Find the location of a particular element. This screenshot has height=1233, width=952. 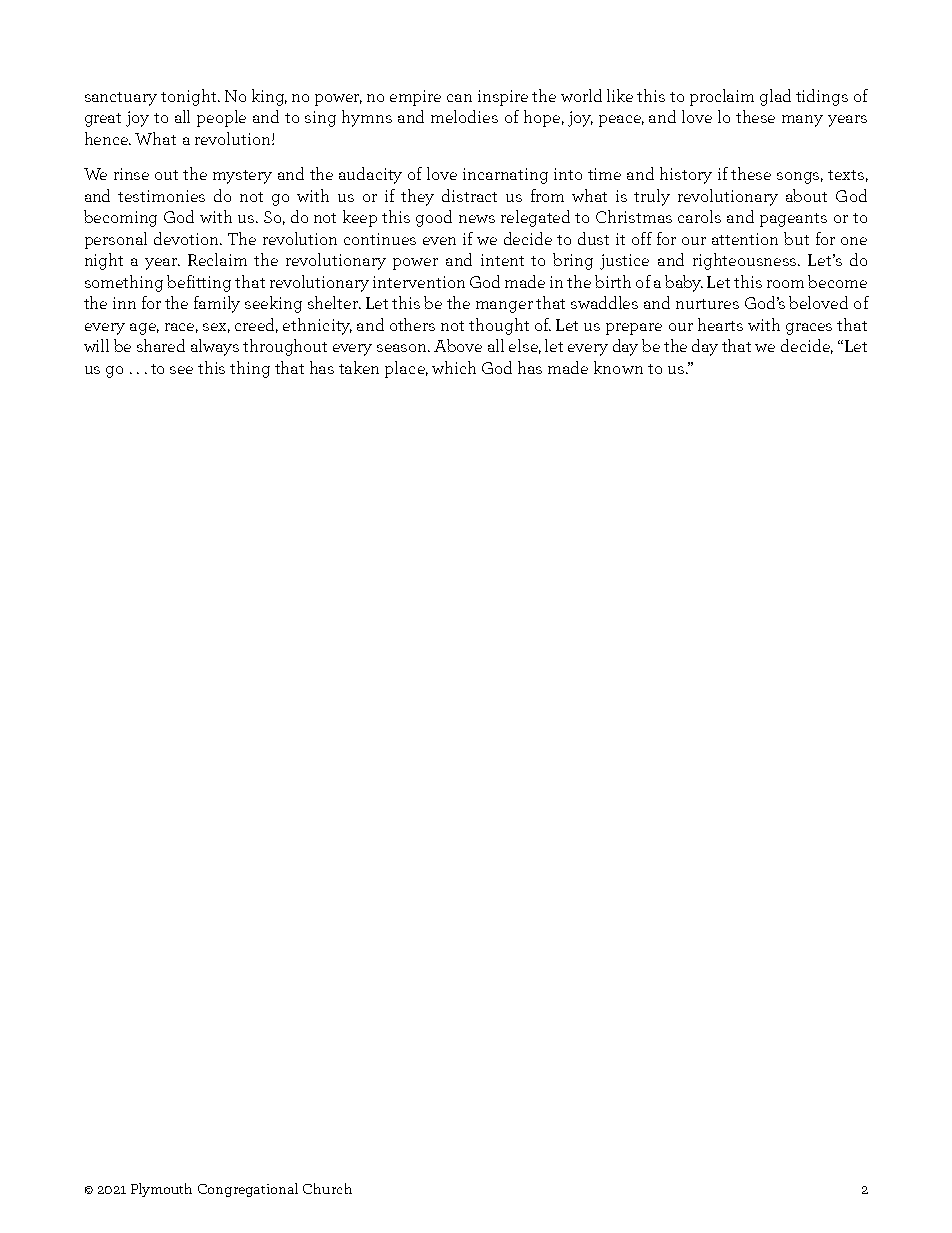

Congregational is located at coordinates (248, 1190).
